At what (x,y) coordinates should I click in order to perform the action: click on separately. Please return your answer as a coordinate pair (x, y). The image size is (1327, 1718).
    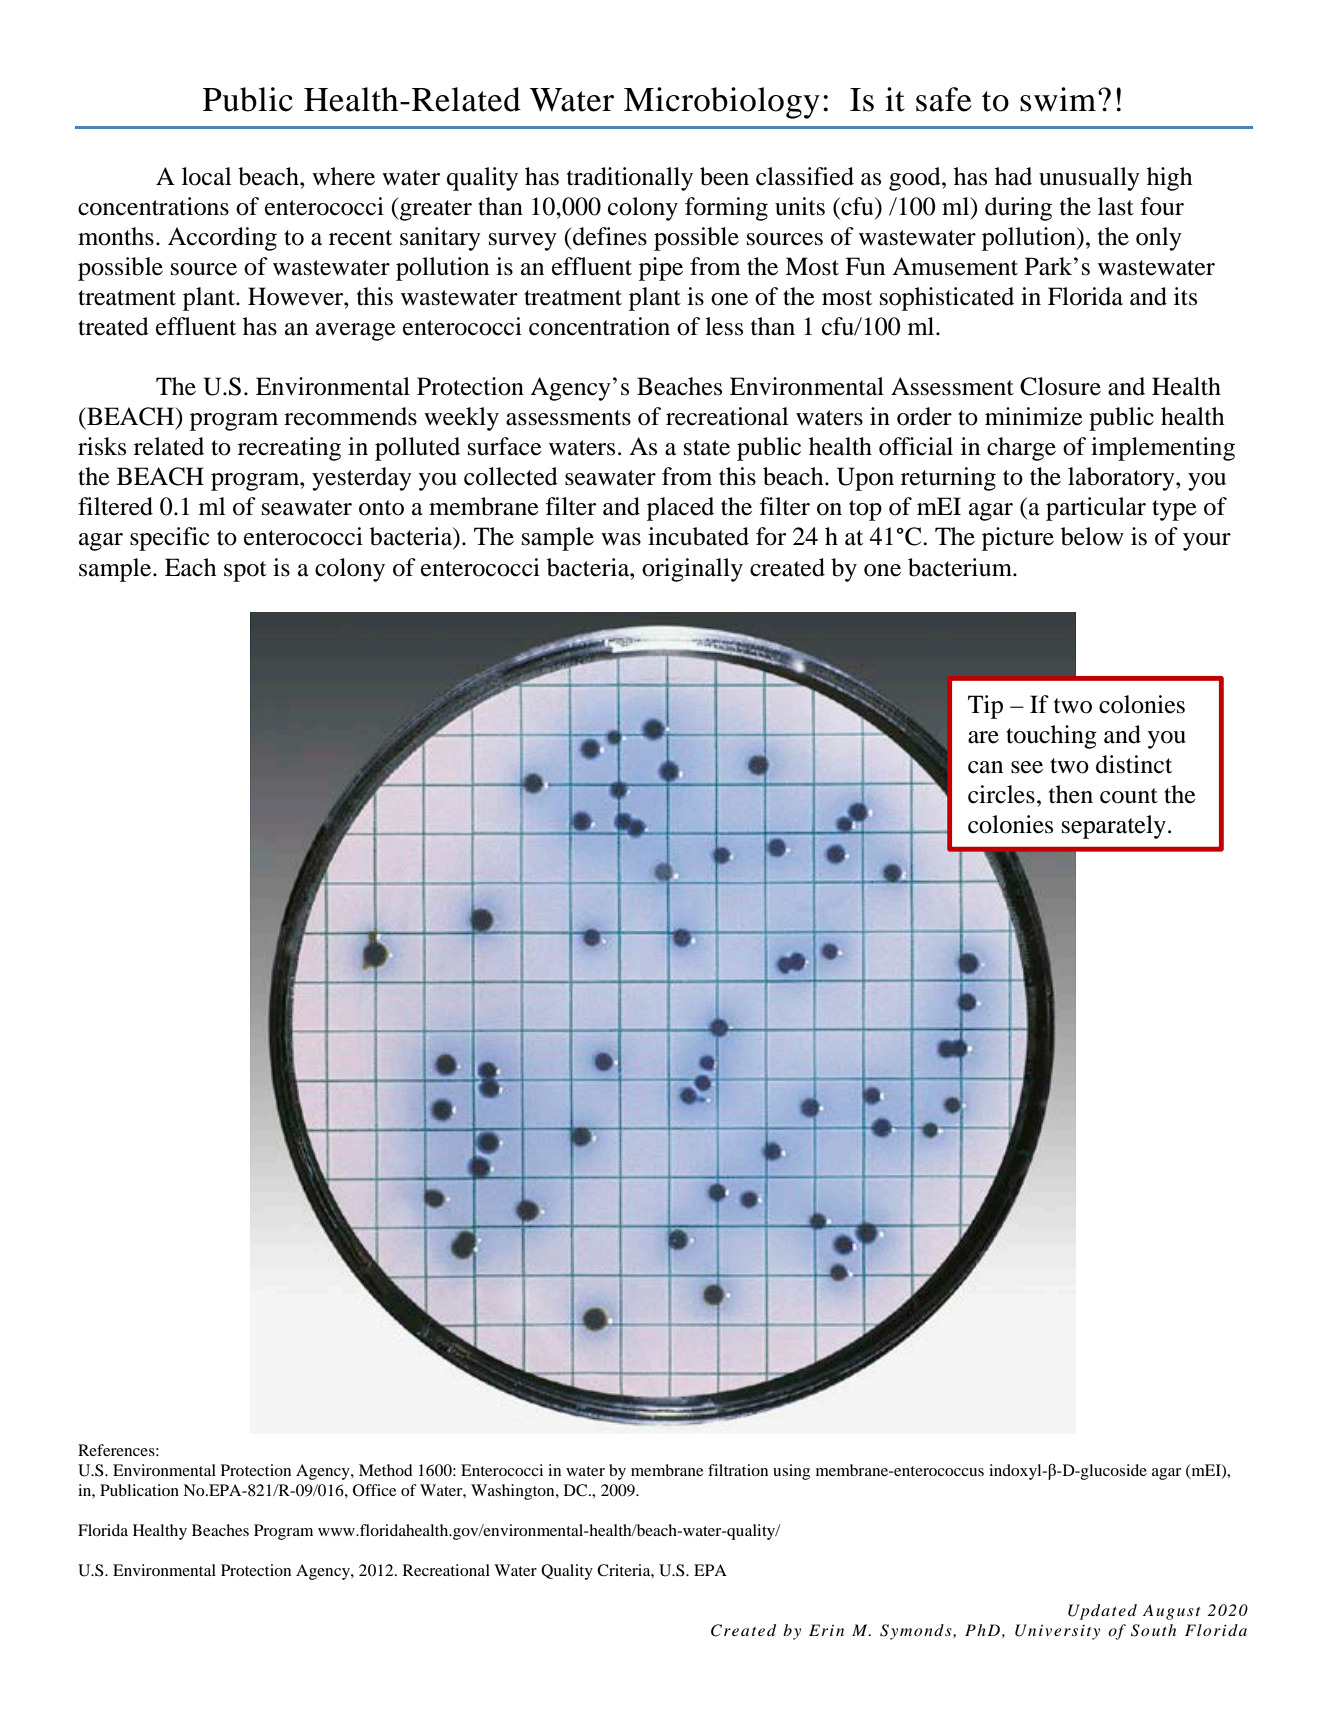
    Looking at the image, I should click on (1114, 827).
